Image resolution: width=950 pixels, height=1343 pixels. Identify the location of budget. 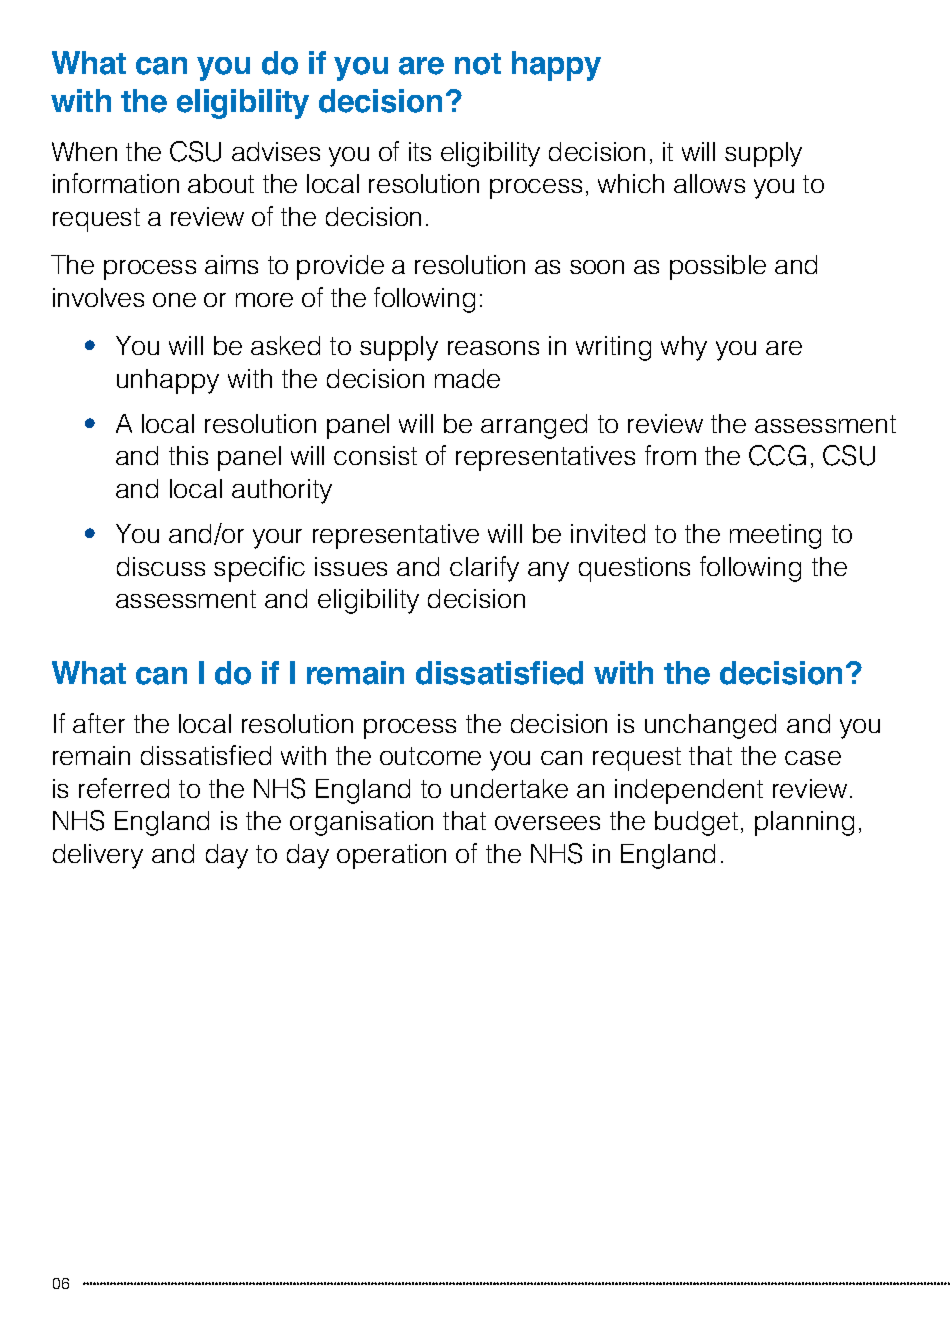
(696, 823).
